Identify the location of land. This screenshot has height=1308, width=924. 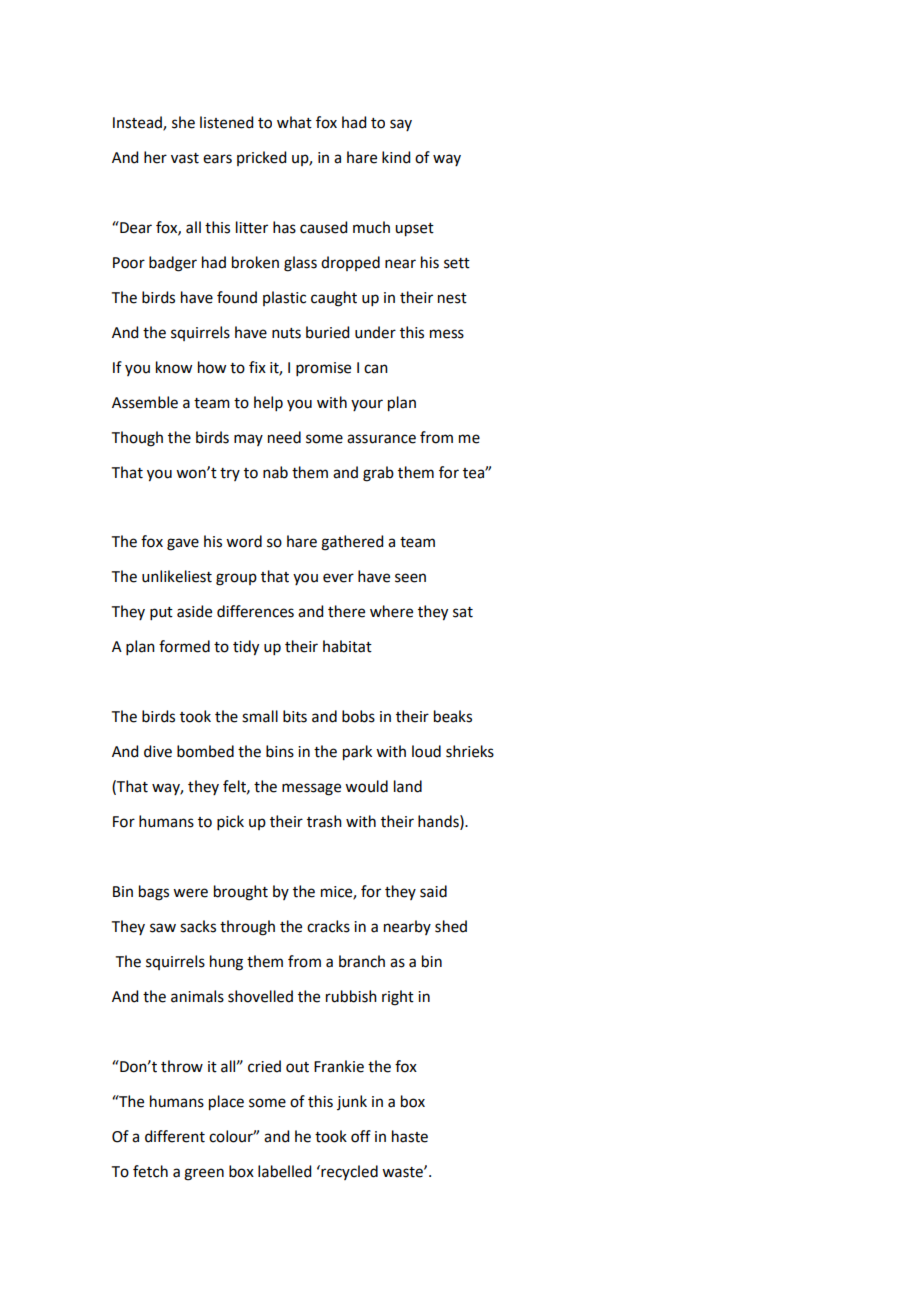
(408, 786).
